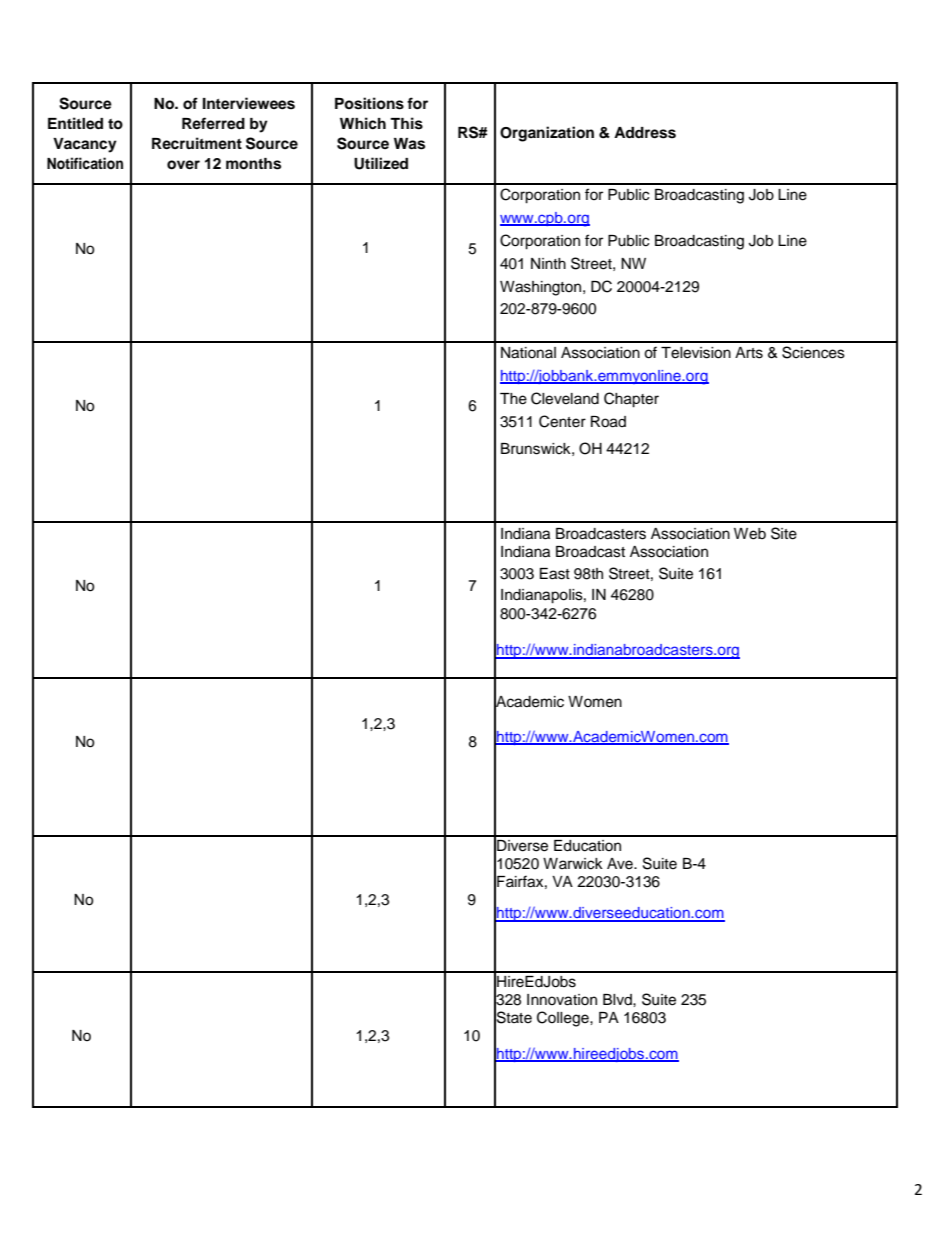 This page has width=952, height=1233. Describe the element at coordinates (621, 864) in the page. I see `Ave` at that location.
